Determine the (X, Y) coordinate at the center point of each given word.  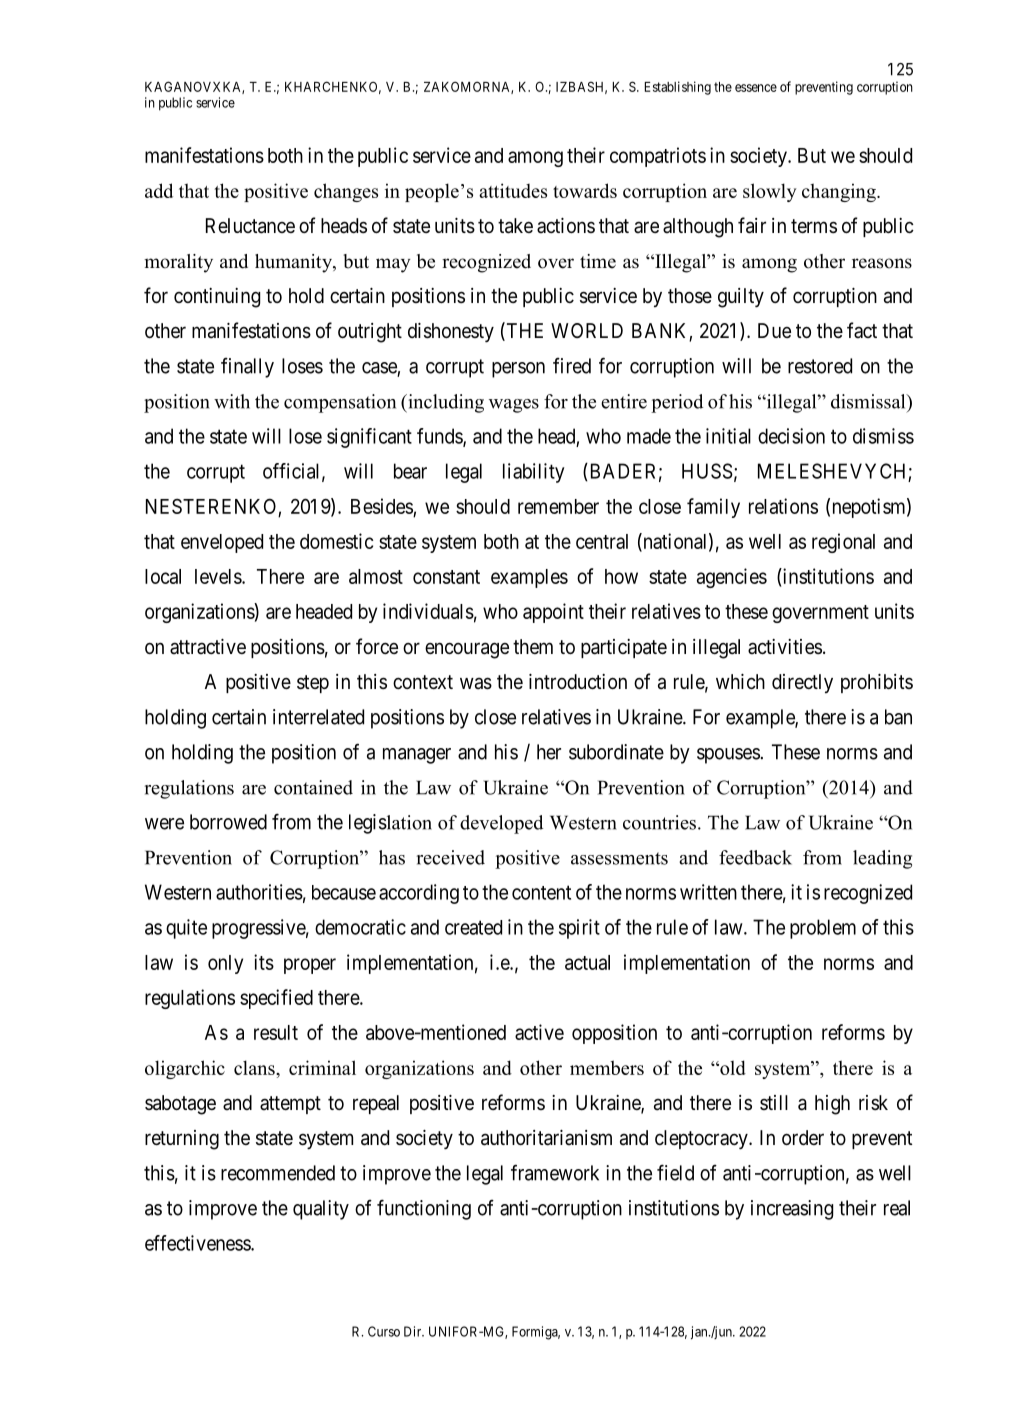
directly (802, 683)
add (159, 190)
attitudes (513, 190)
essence (756, 88)
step (313, 684)
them (533, 646)
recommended (278, 1173)
